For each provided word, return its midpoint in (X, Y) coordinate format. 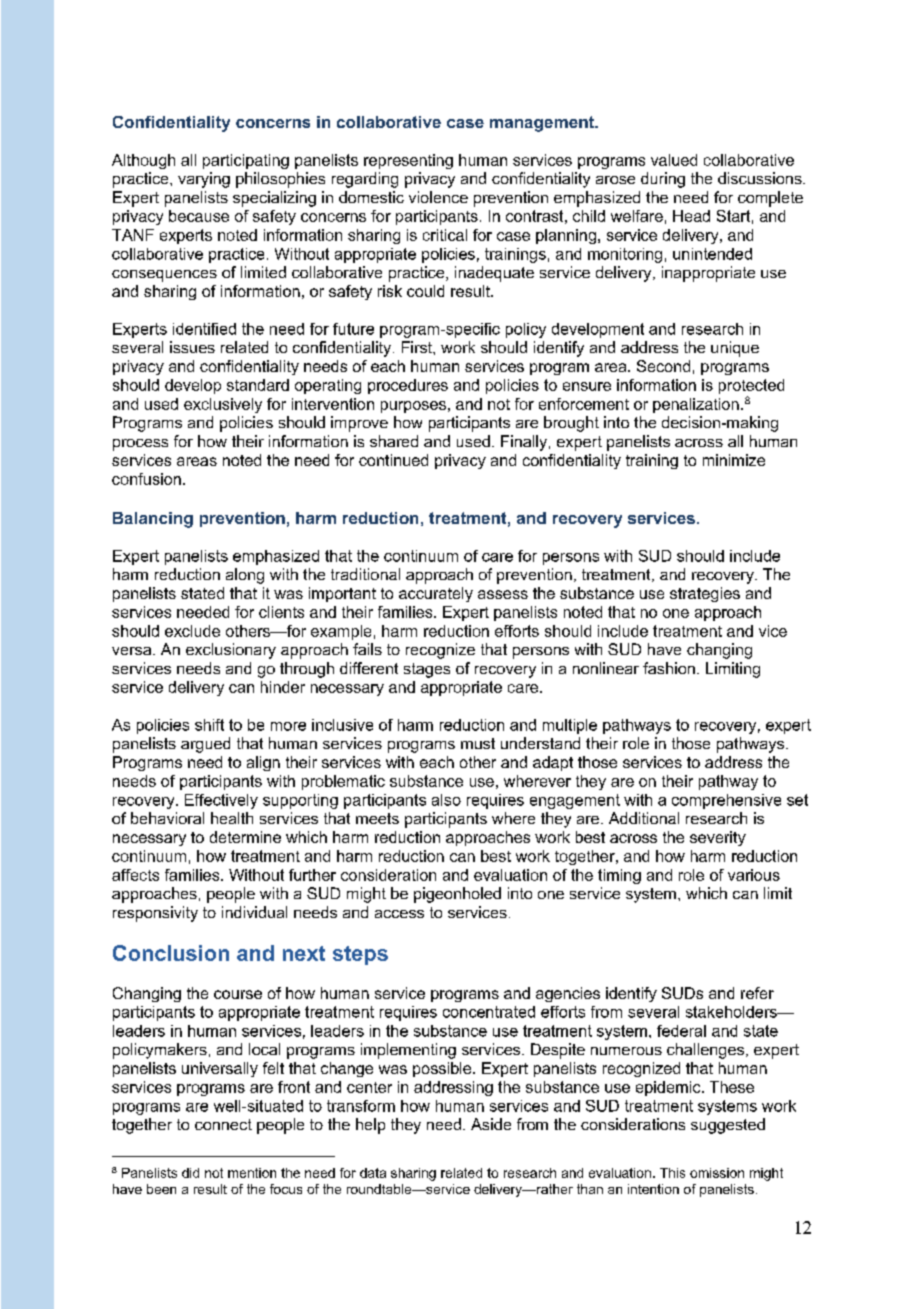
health (232, 818)
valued (674, 160)
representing (408, 161)
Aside (491, 1124)
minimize (734, 460)
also (446, 800)
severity (718, 838)
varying (204, 180)
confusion (146, 479)
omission (717, 1173)
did (190, 1173)
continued (393, 460)
